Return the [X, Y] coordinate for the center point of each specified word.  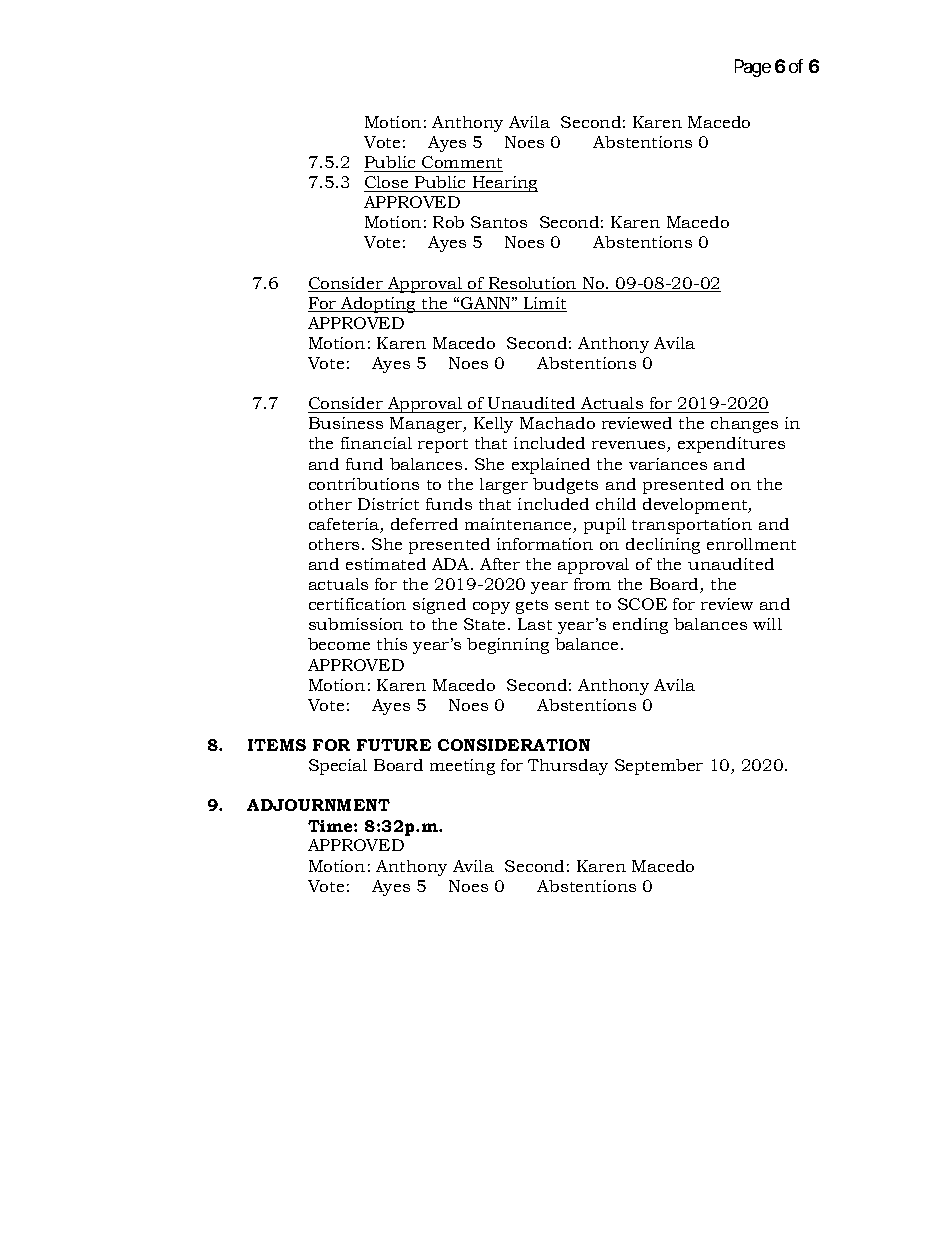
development [696, 506]
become [339, 644]
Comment [462, 162]
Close [386, 182]
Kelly [493, 425]
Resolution [532, 284]
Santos [499, 222]
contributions [364, 484]
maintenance [519, 525]
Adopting [379, 305]
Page [753, 68]
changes [744, 425]
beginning [508, 646]
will [767, 624]
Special [338, 767]
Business [346, 423]
